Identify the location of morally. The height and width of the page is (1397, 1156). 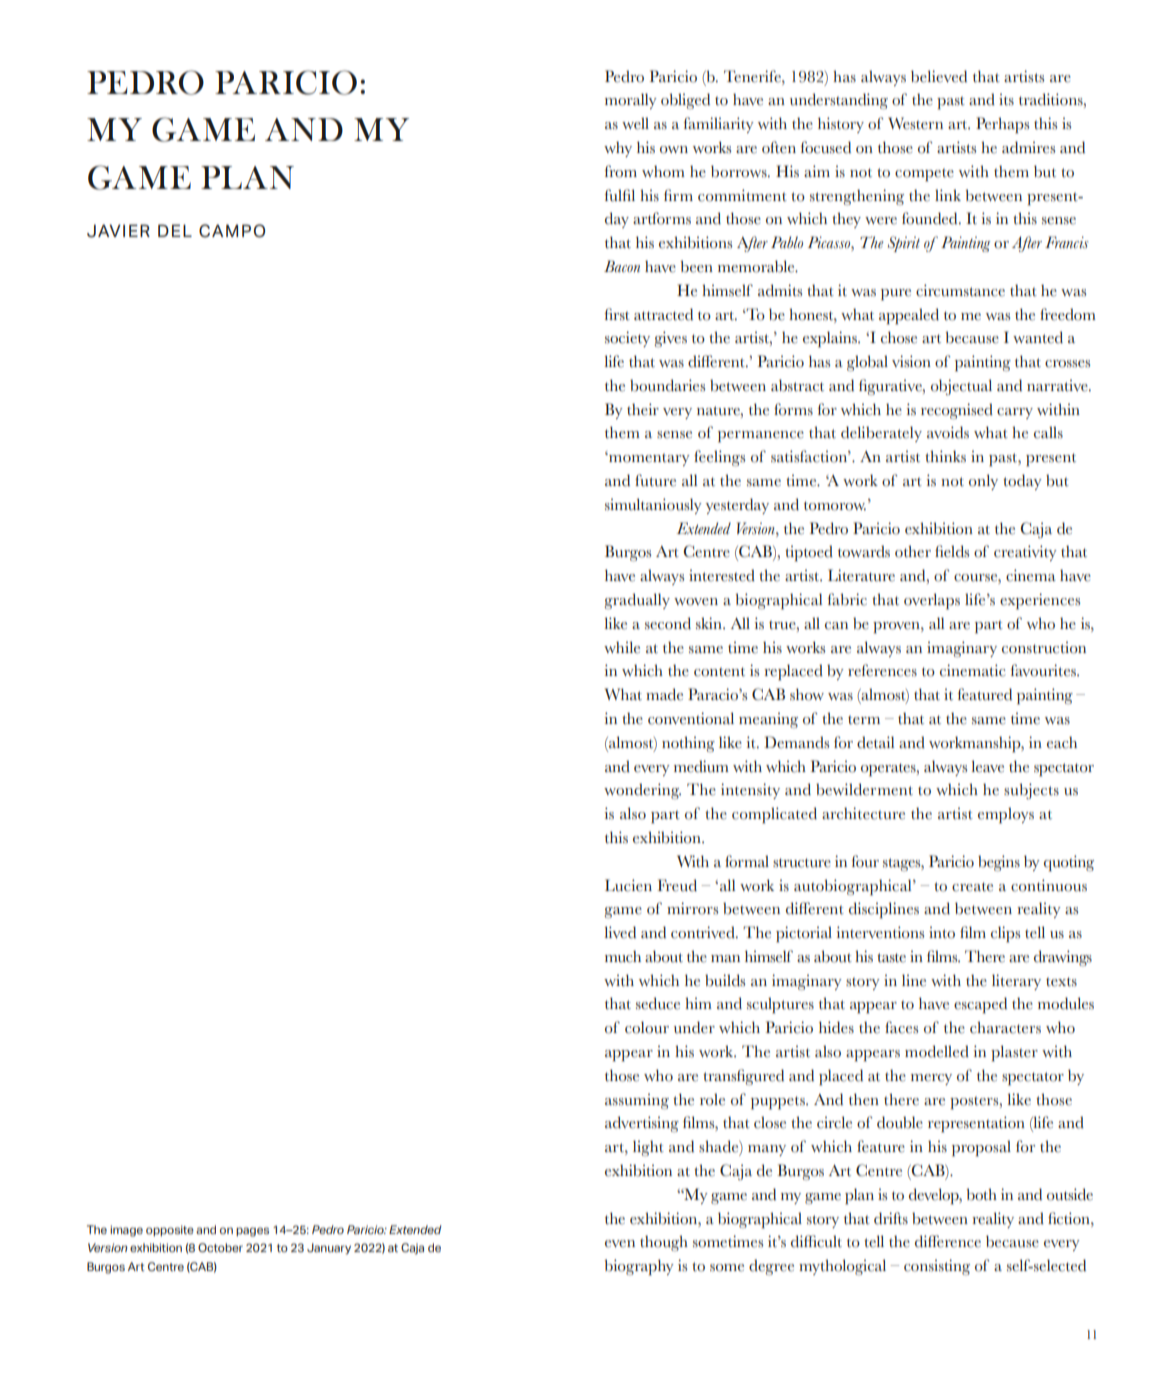
(631, 101).
